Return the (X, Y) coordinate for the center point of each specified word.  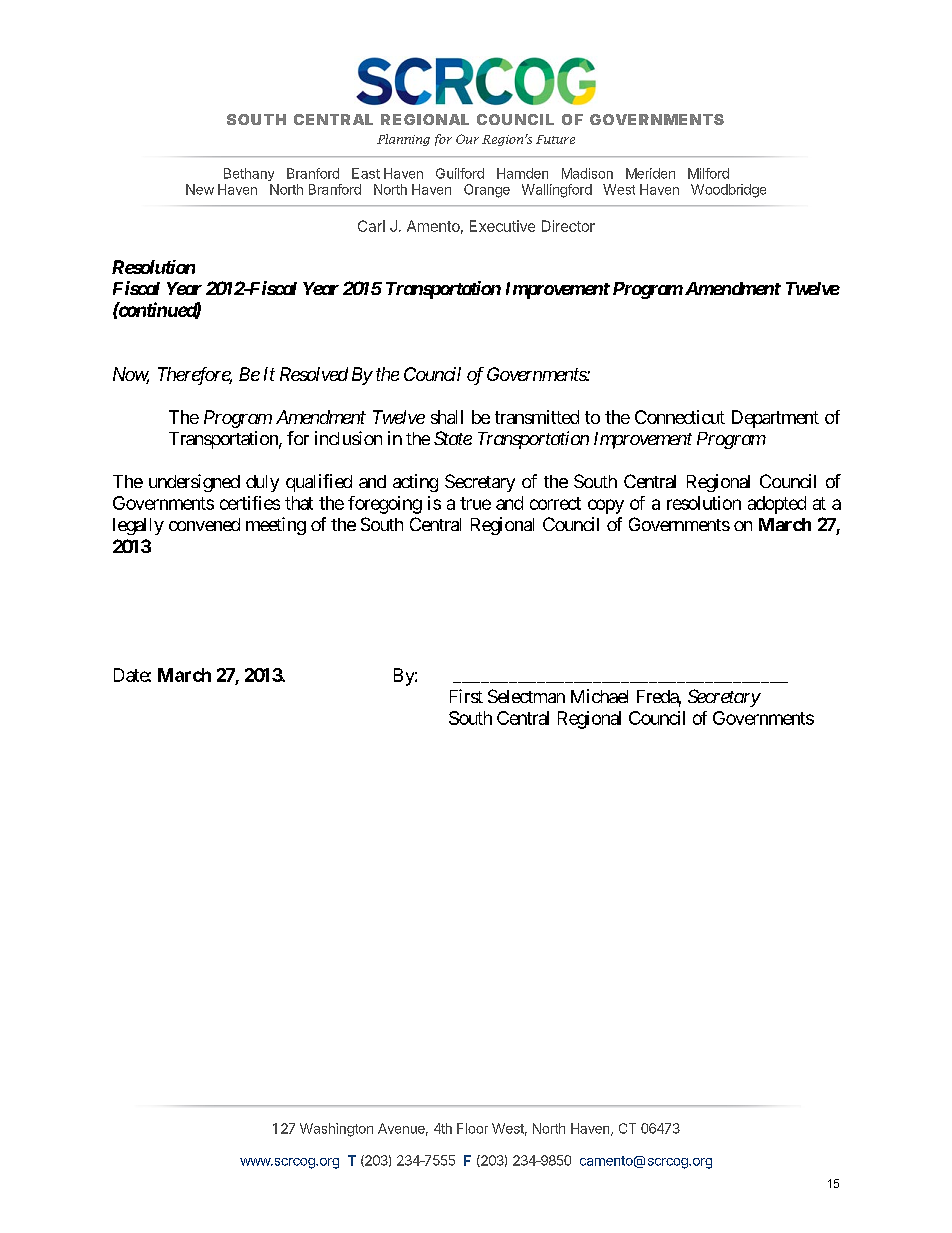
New (200, 189)
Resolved (314, 374)
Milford (708, 173)
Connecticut (680, 417)
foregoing (385, 505)
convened (204, 524)
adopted (777, 505)
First (466, 696)
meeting (276, 526)
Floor (472, 1128)
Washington (336, 1130)
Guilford (460, 173)
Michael (599, 696)
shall (447, 417)
